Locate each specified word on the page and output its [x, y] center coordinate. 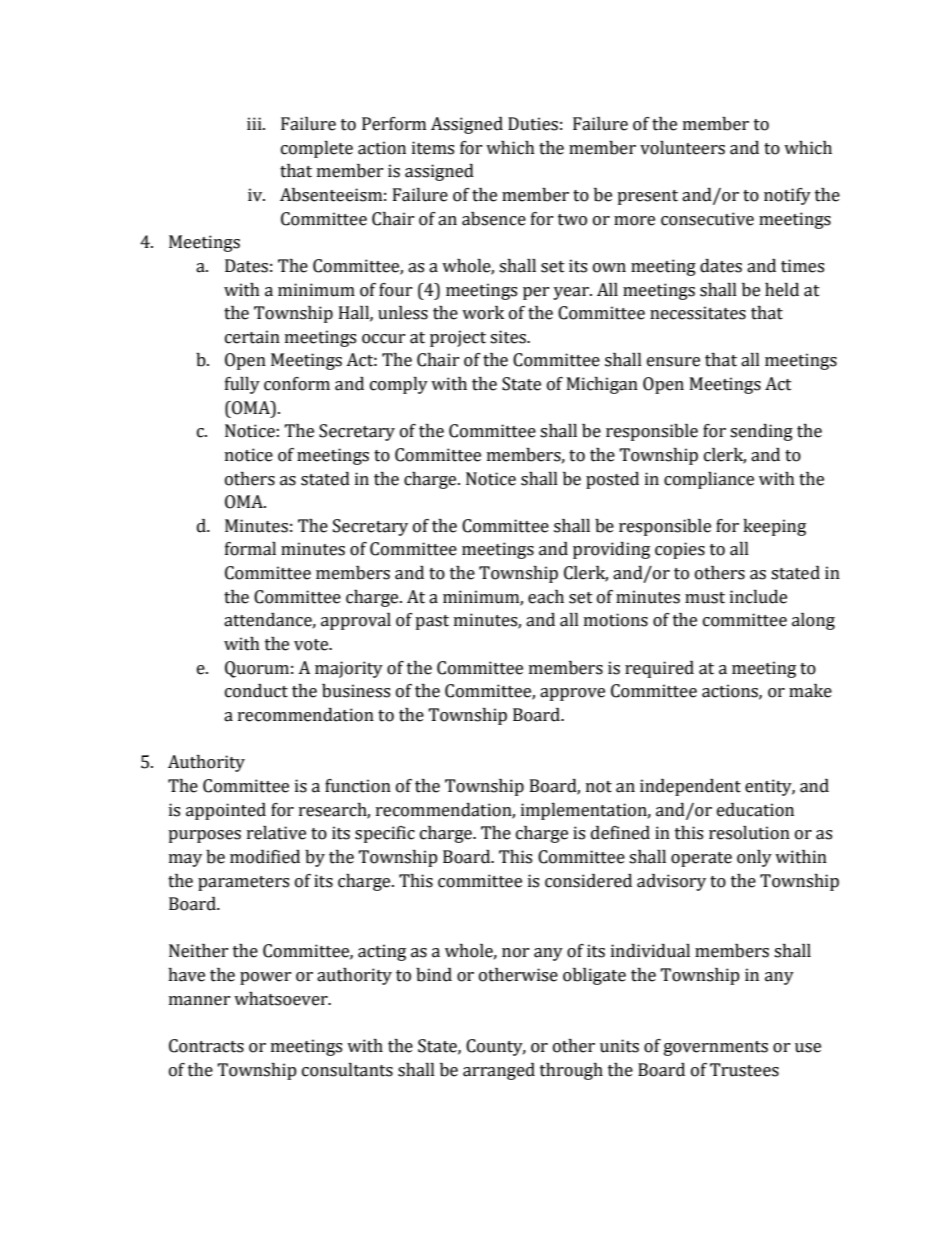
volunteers [682, 148]
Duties [533, 124]
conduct [256, 691]
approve [572, 694]
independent [690, 787]
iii [255, 123]
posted [612, 480]
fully [242, 385]
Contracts [206, 1046]
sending [761, 432]
